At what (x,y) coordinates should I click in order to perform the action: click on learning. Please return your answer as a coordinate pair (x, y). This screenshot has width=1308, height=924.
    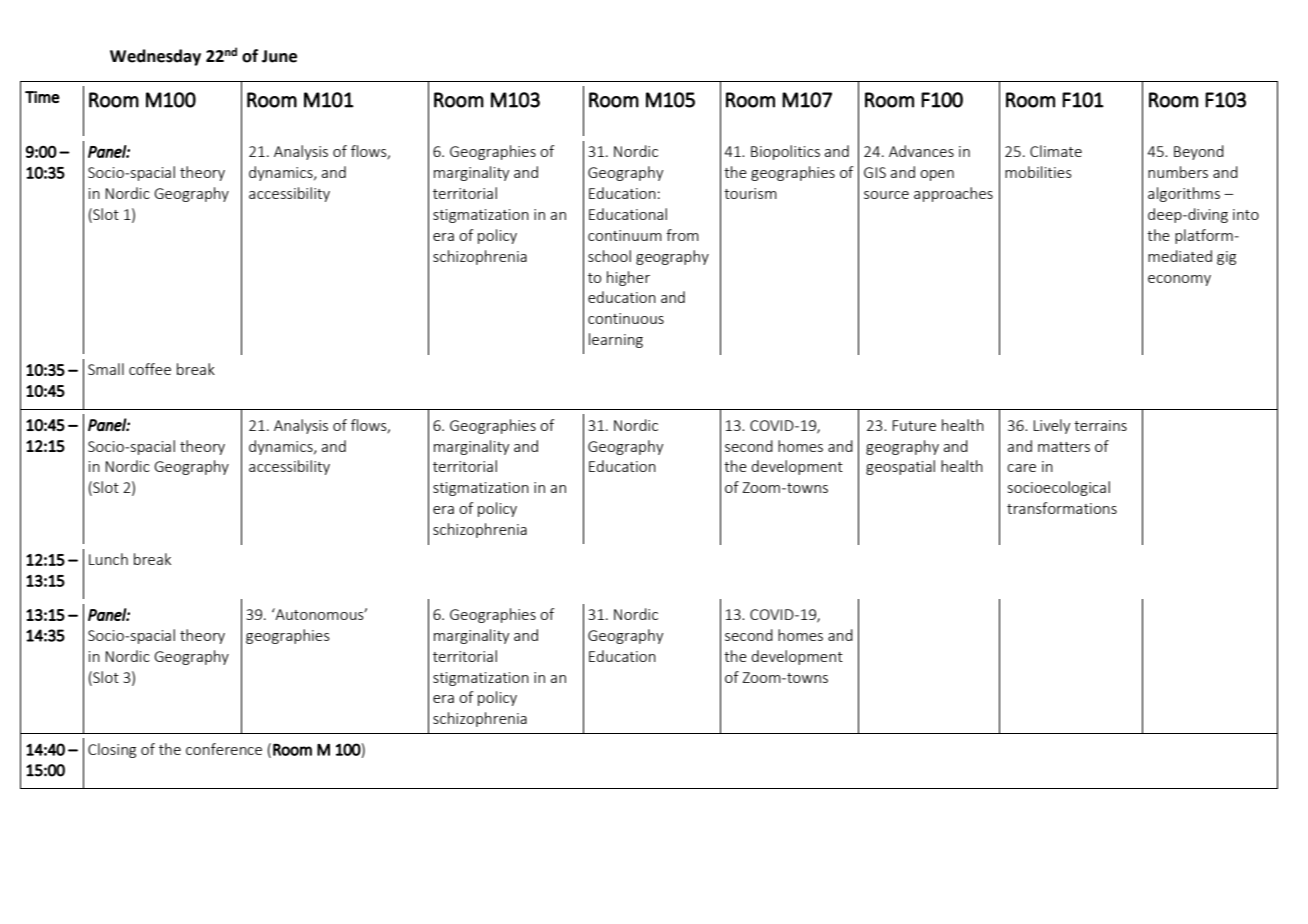
    Looking at the image, I should click on (616, 340).
